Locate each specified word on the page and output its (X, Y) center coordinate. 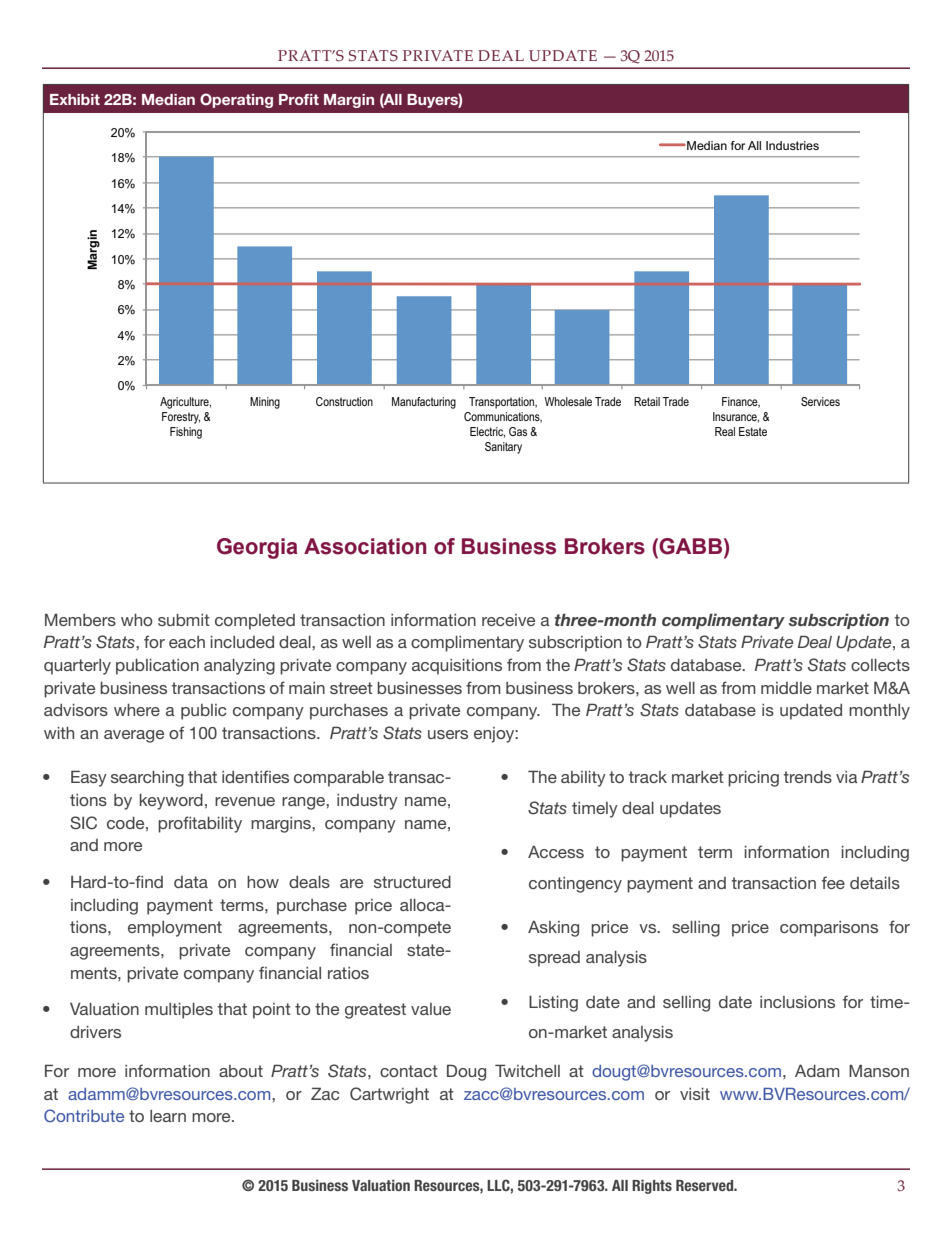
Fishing (186, 433)
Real (725, 431)
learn (168, 1116)
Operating (236, 100)
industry (367, 802)
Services (820, 401)
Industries (792, 145)
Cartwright (389, 1095)
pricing (753, 779)
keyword (171, 802)
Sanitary (503, 448)
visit (695, 1094)
